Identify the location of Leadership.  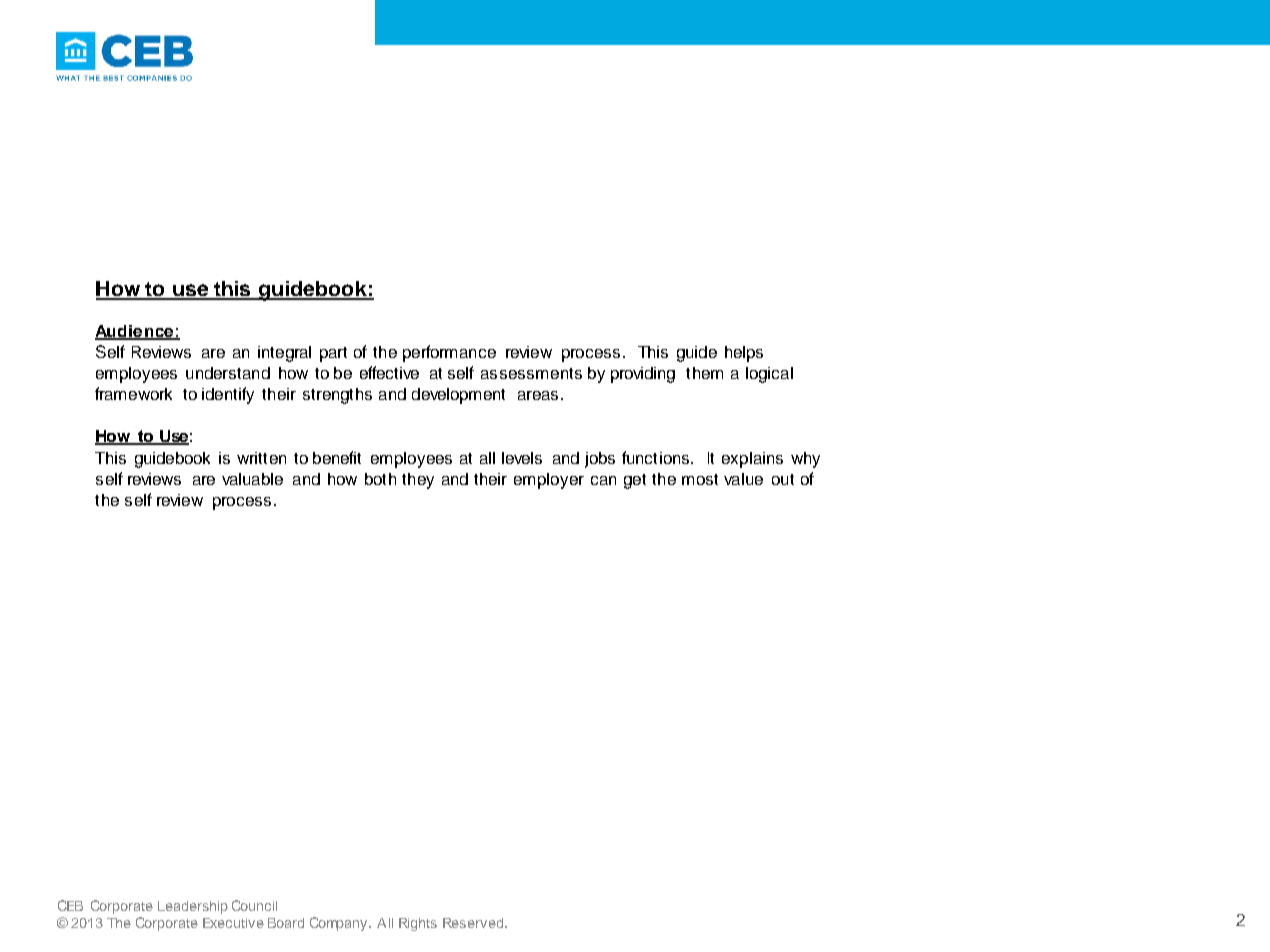
(193, 907).
